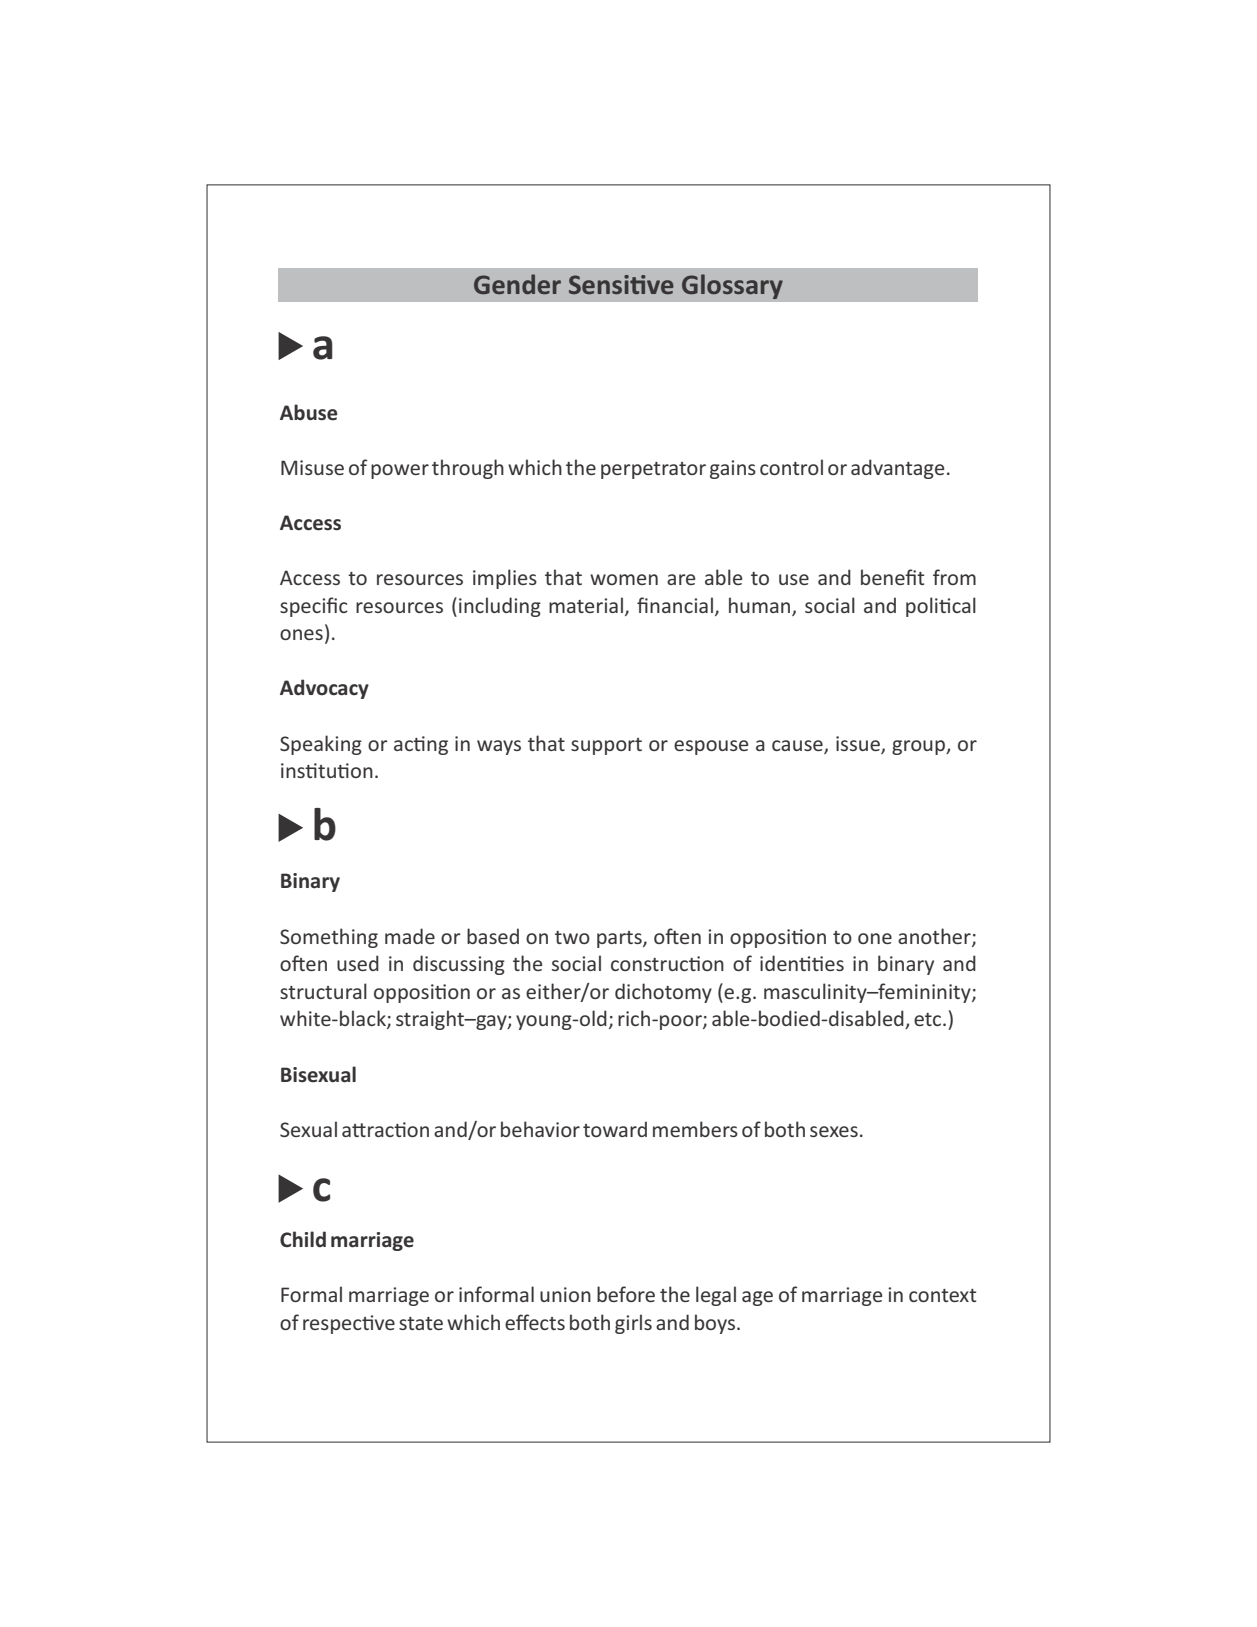 Image resolution: width=1257 pixels, height=1627 pixels. Describe the element at coordinates (517, 284) in the screenshot. I see `Gender` at that location.
